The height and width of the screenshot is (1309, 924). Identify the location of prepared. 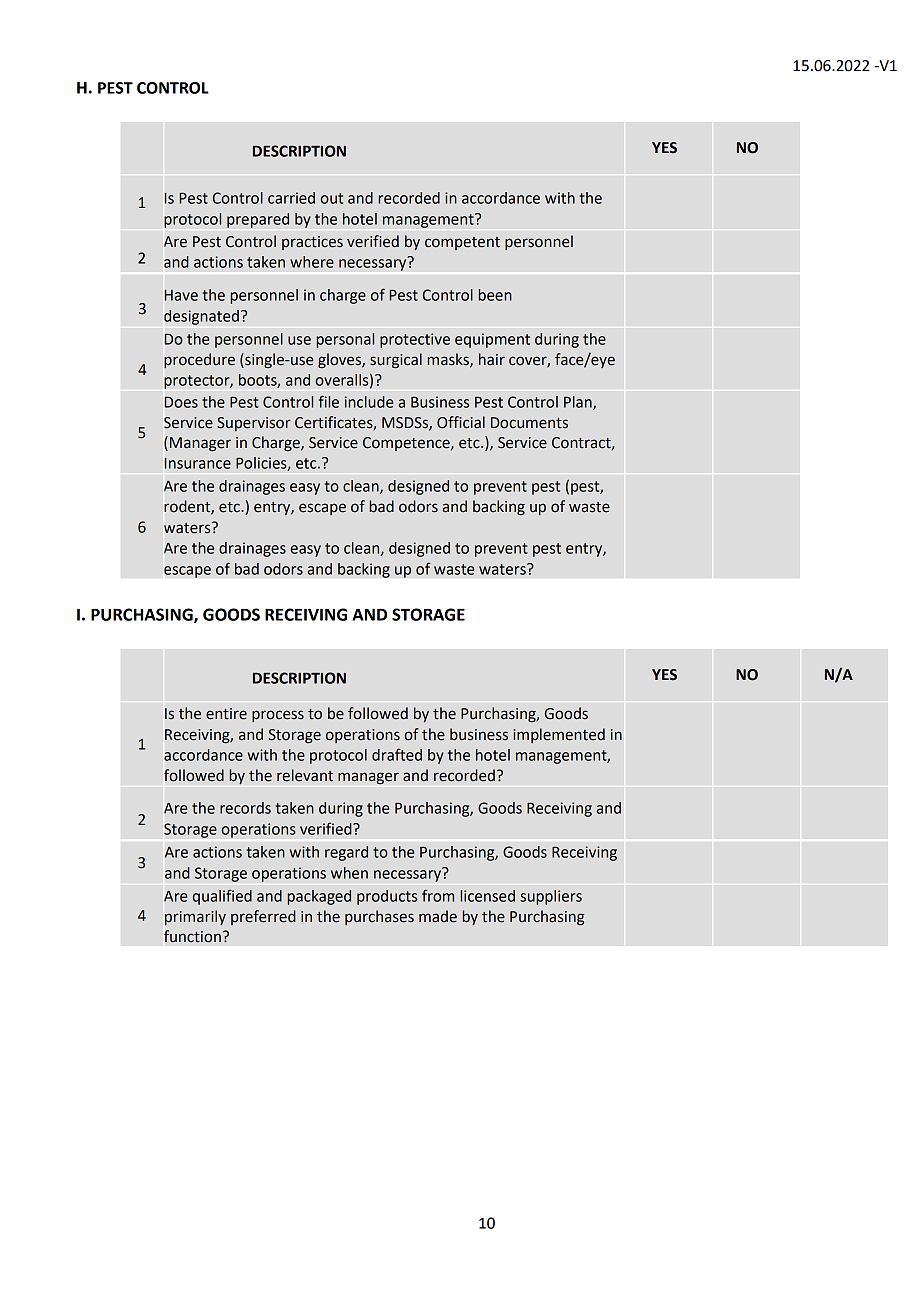
(258, 220).
